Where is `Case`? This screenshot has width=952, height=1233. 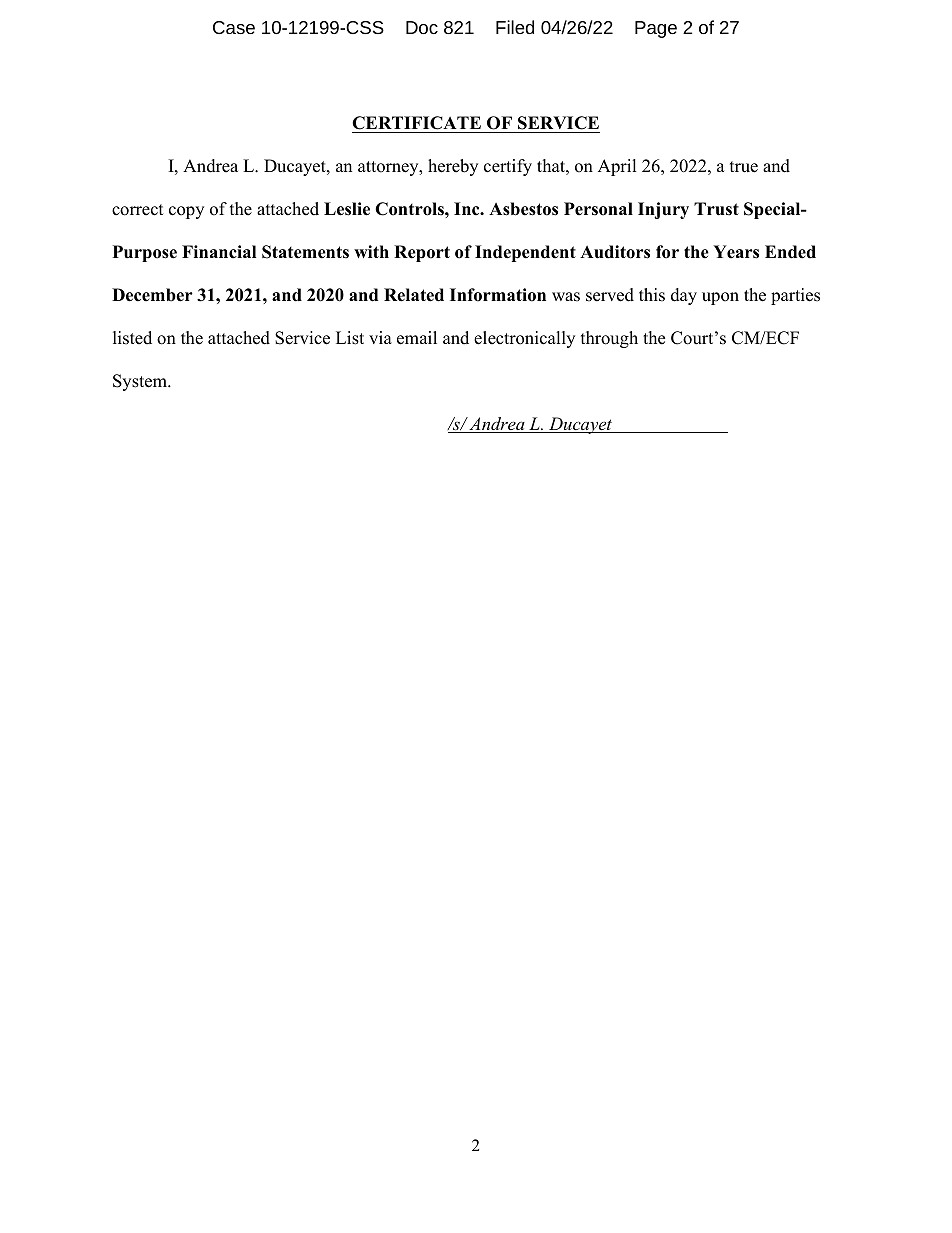 Case is located at coordinates (234, 27).
